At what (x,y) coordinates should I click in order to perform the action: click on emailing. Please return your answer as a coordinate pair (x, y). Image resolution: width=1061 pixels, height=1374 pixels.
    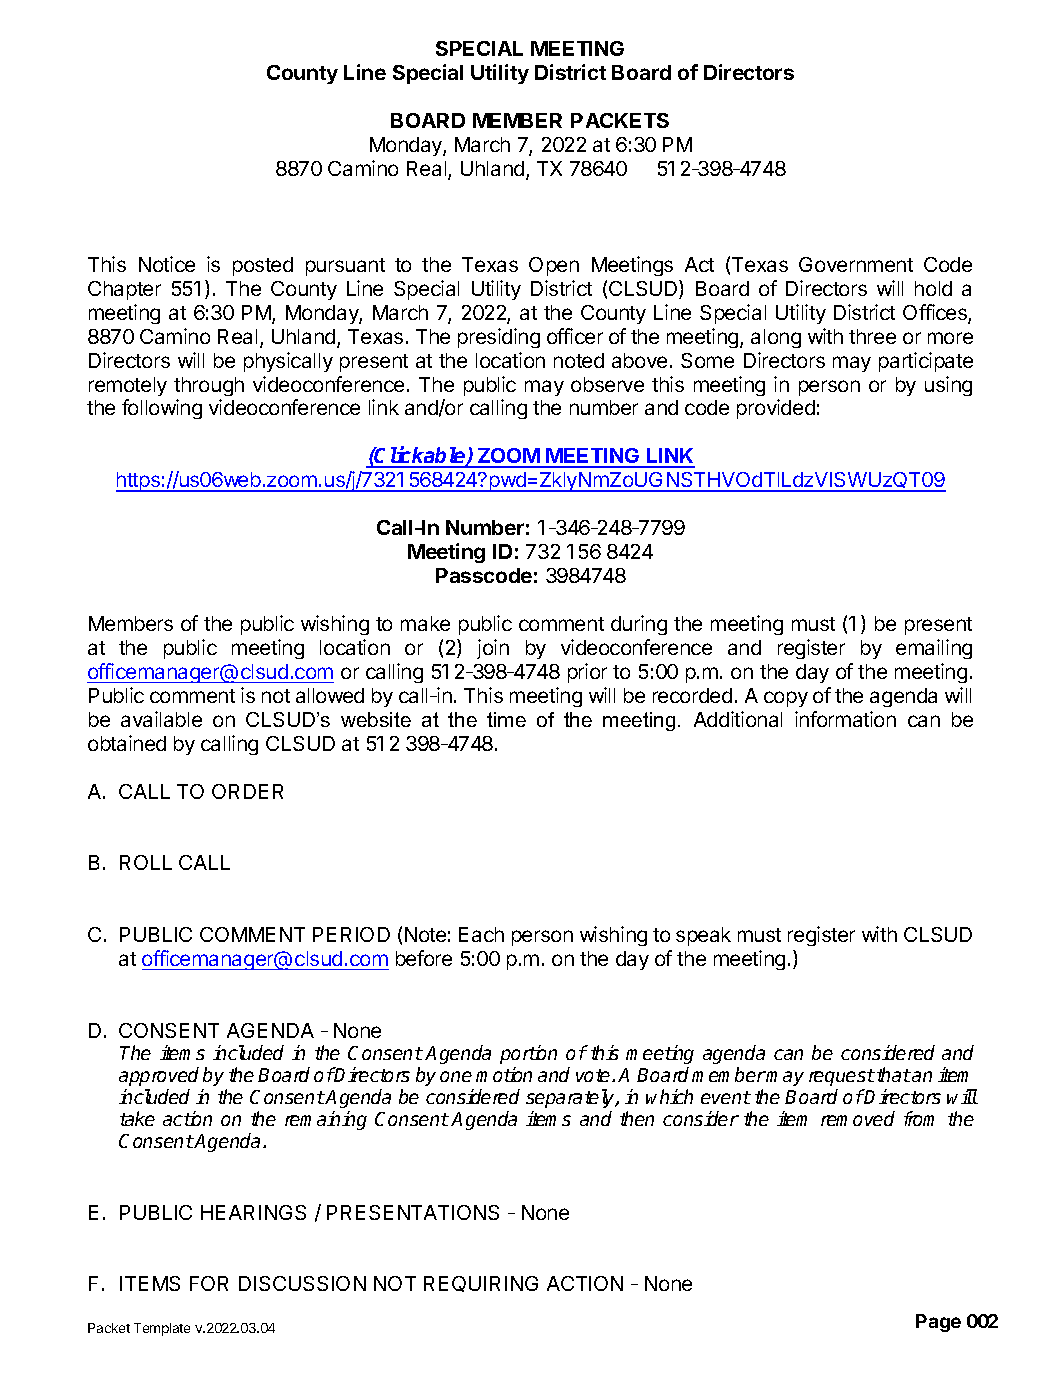
    Looking at the image, I should click on (934, 649).
